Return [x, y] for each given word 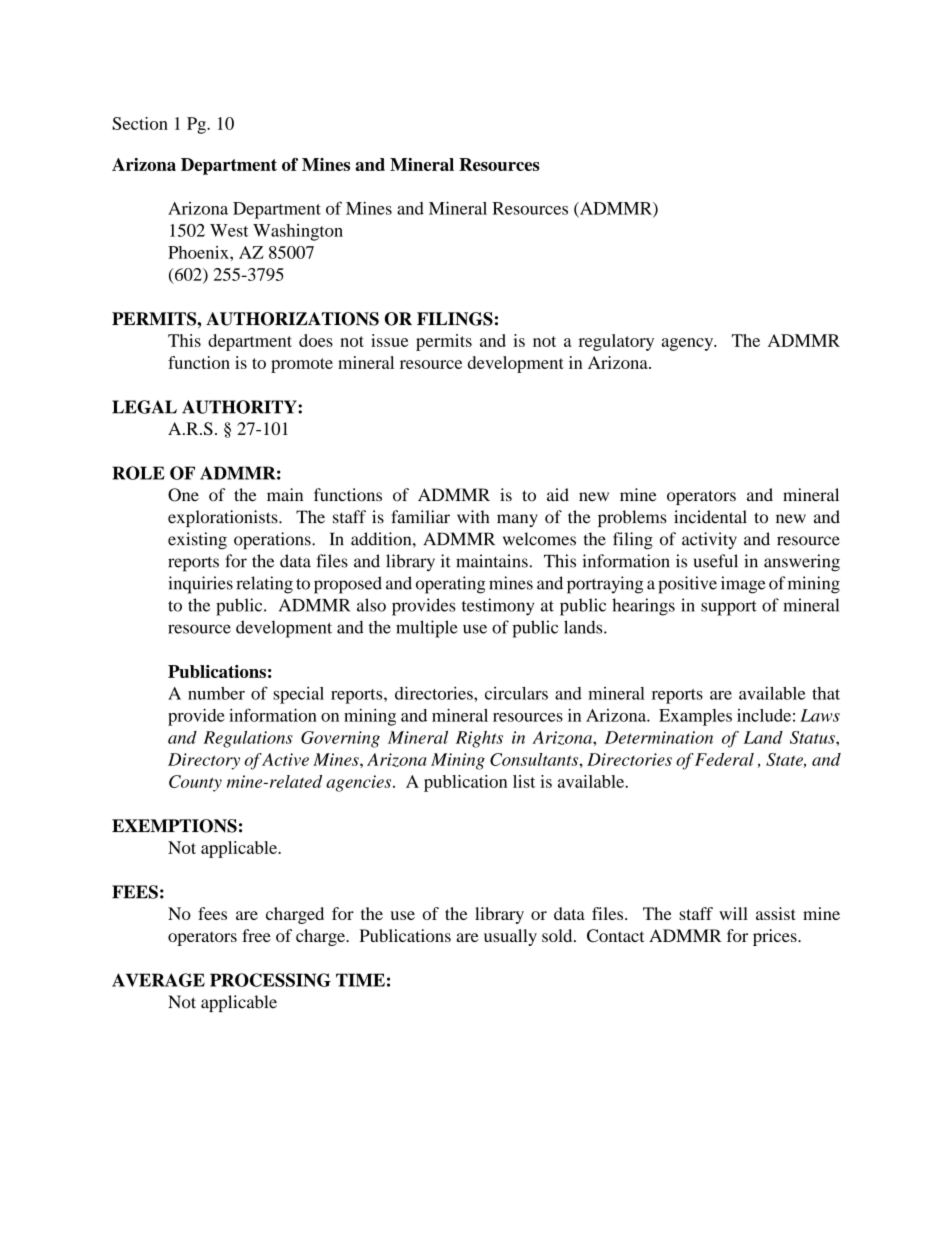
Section [140, 123]
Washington [298, 232]
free [256, 935]
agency [689, 344]
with [473, 517]
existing [197, 541]
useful [716, 561]
